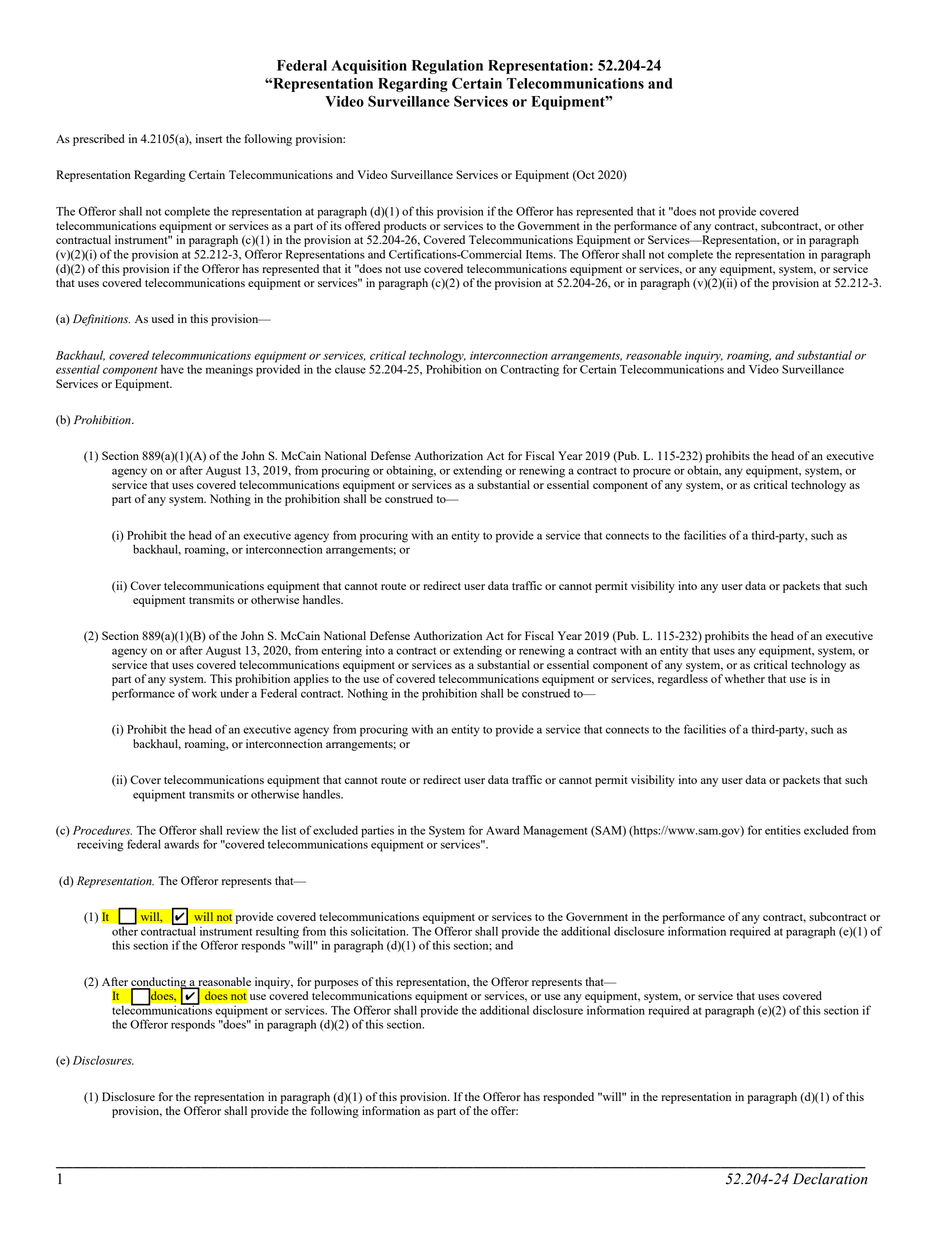 This screenshot has height=1233, width=952. Describe the element at coordinates (209, 138) in the screenshot. I see `insert` at that location.
